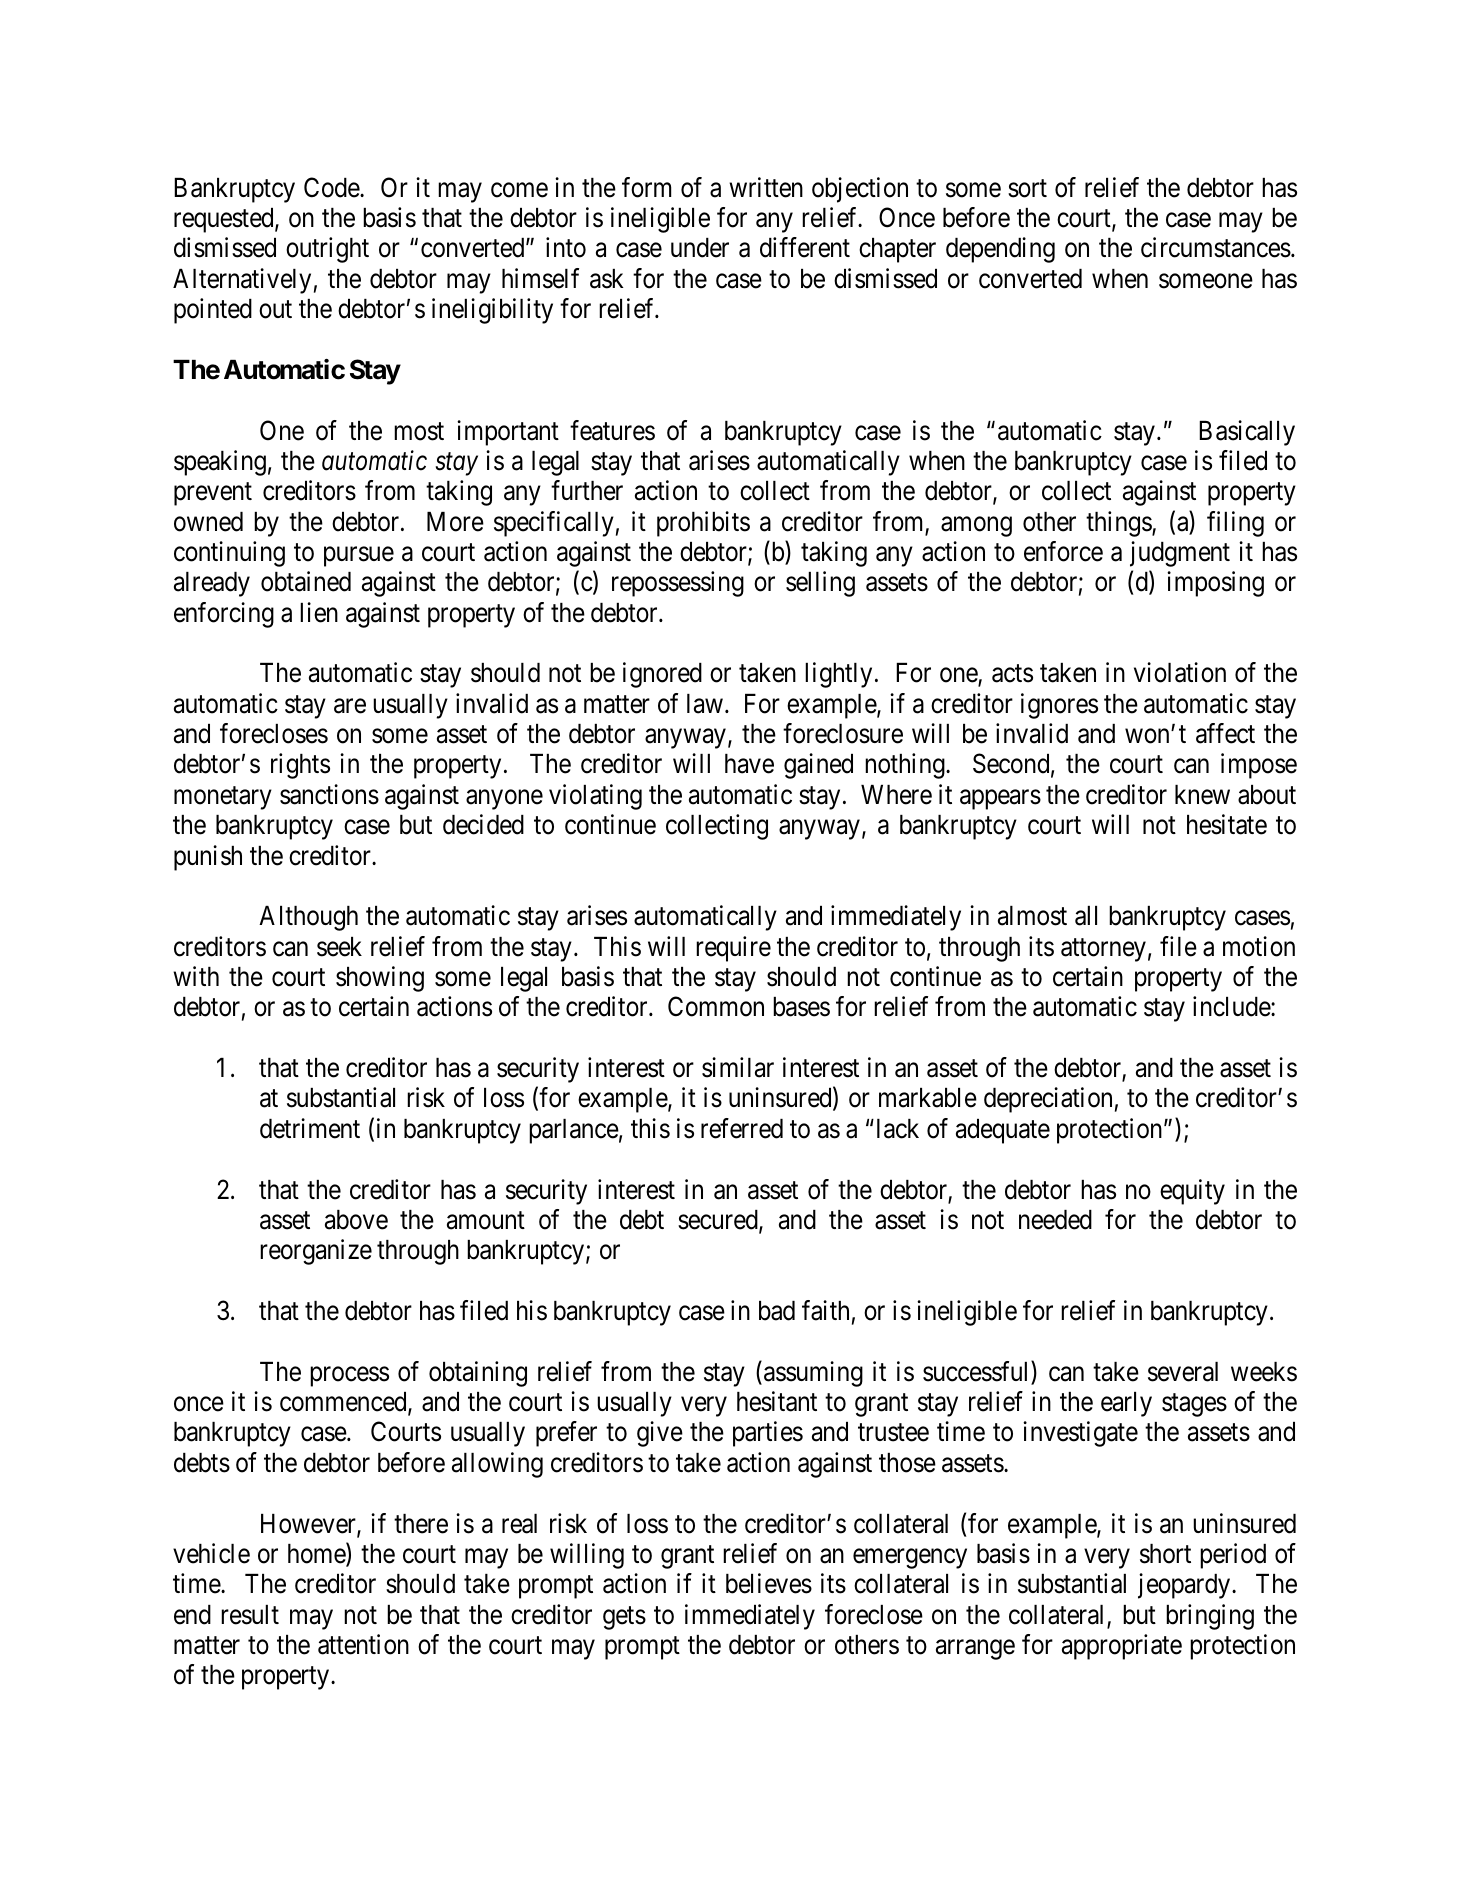  What do you see at coordinates (733, 949) in the document?
I see `require` at bounding box center [733, 949].
